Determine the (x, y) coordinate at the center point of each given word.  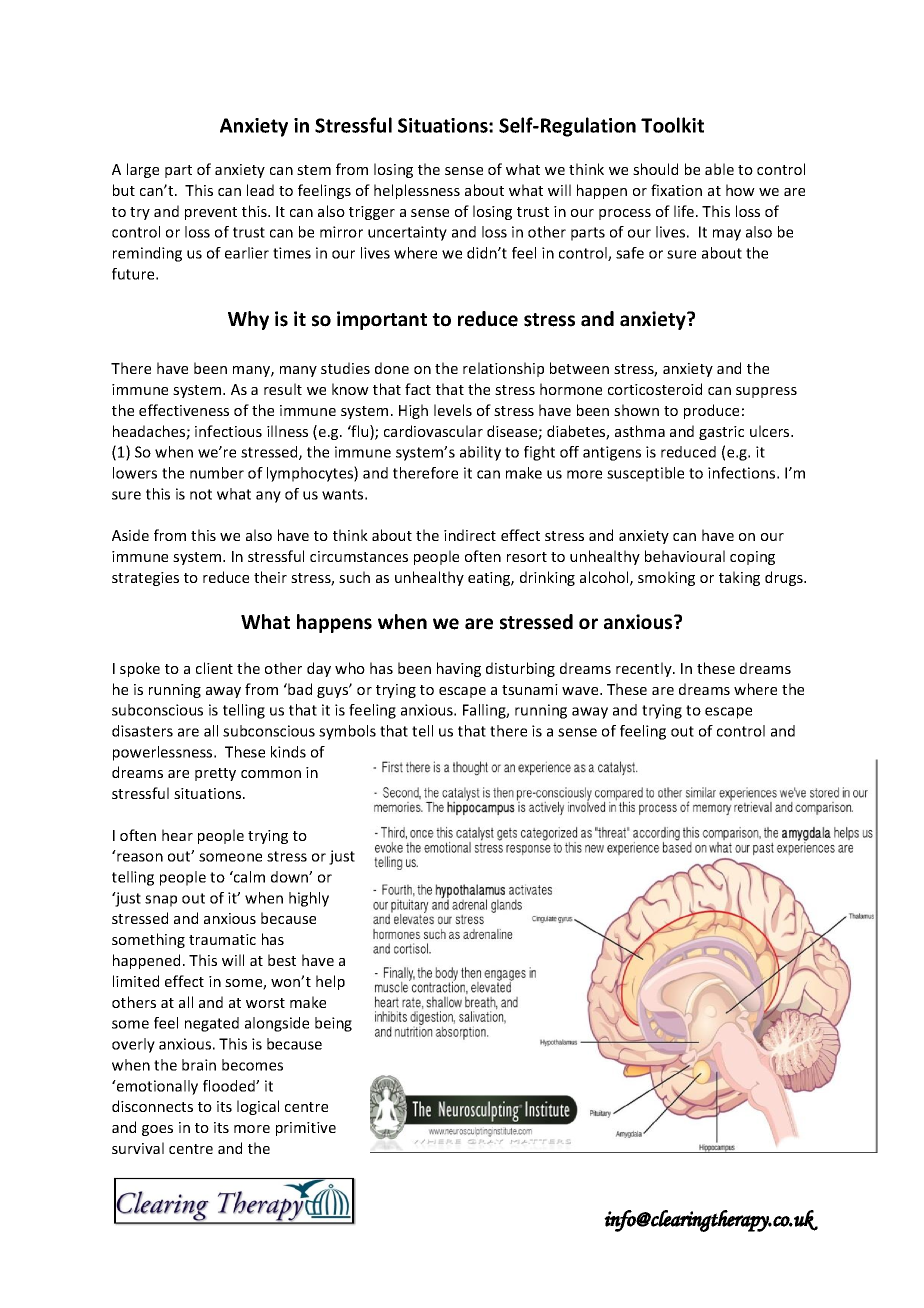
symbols (347, 732)
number (217, 473)
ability (480, 453)
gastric (721, 433)
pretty (215, 774)
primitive (306, 1129)
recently (645, 669)
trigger (372, 213)
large (143, 170)
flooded (230, 1086)
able (719, 169)
